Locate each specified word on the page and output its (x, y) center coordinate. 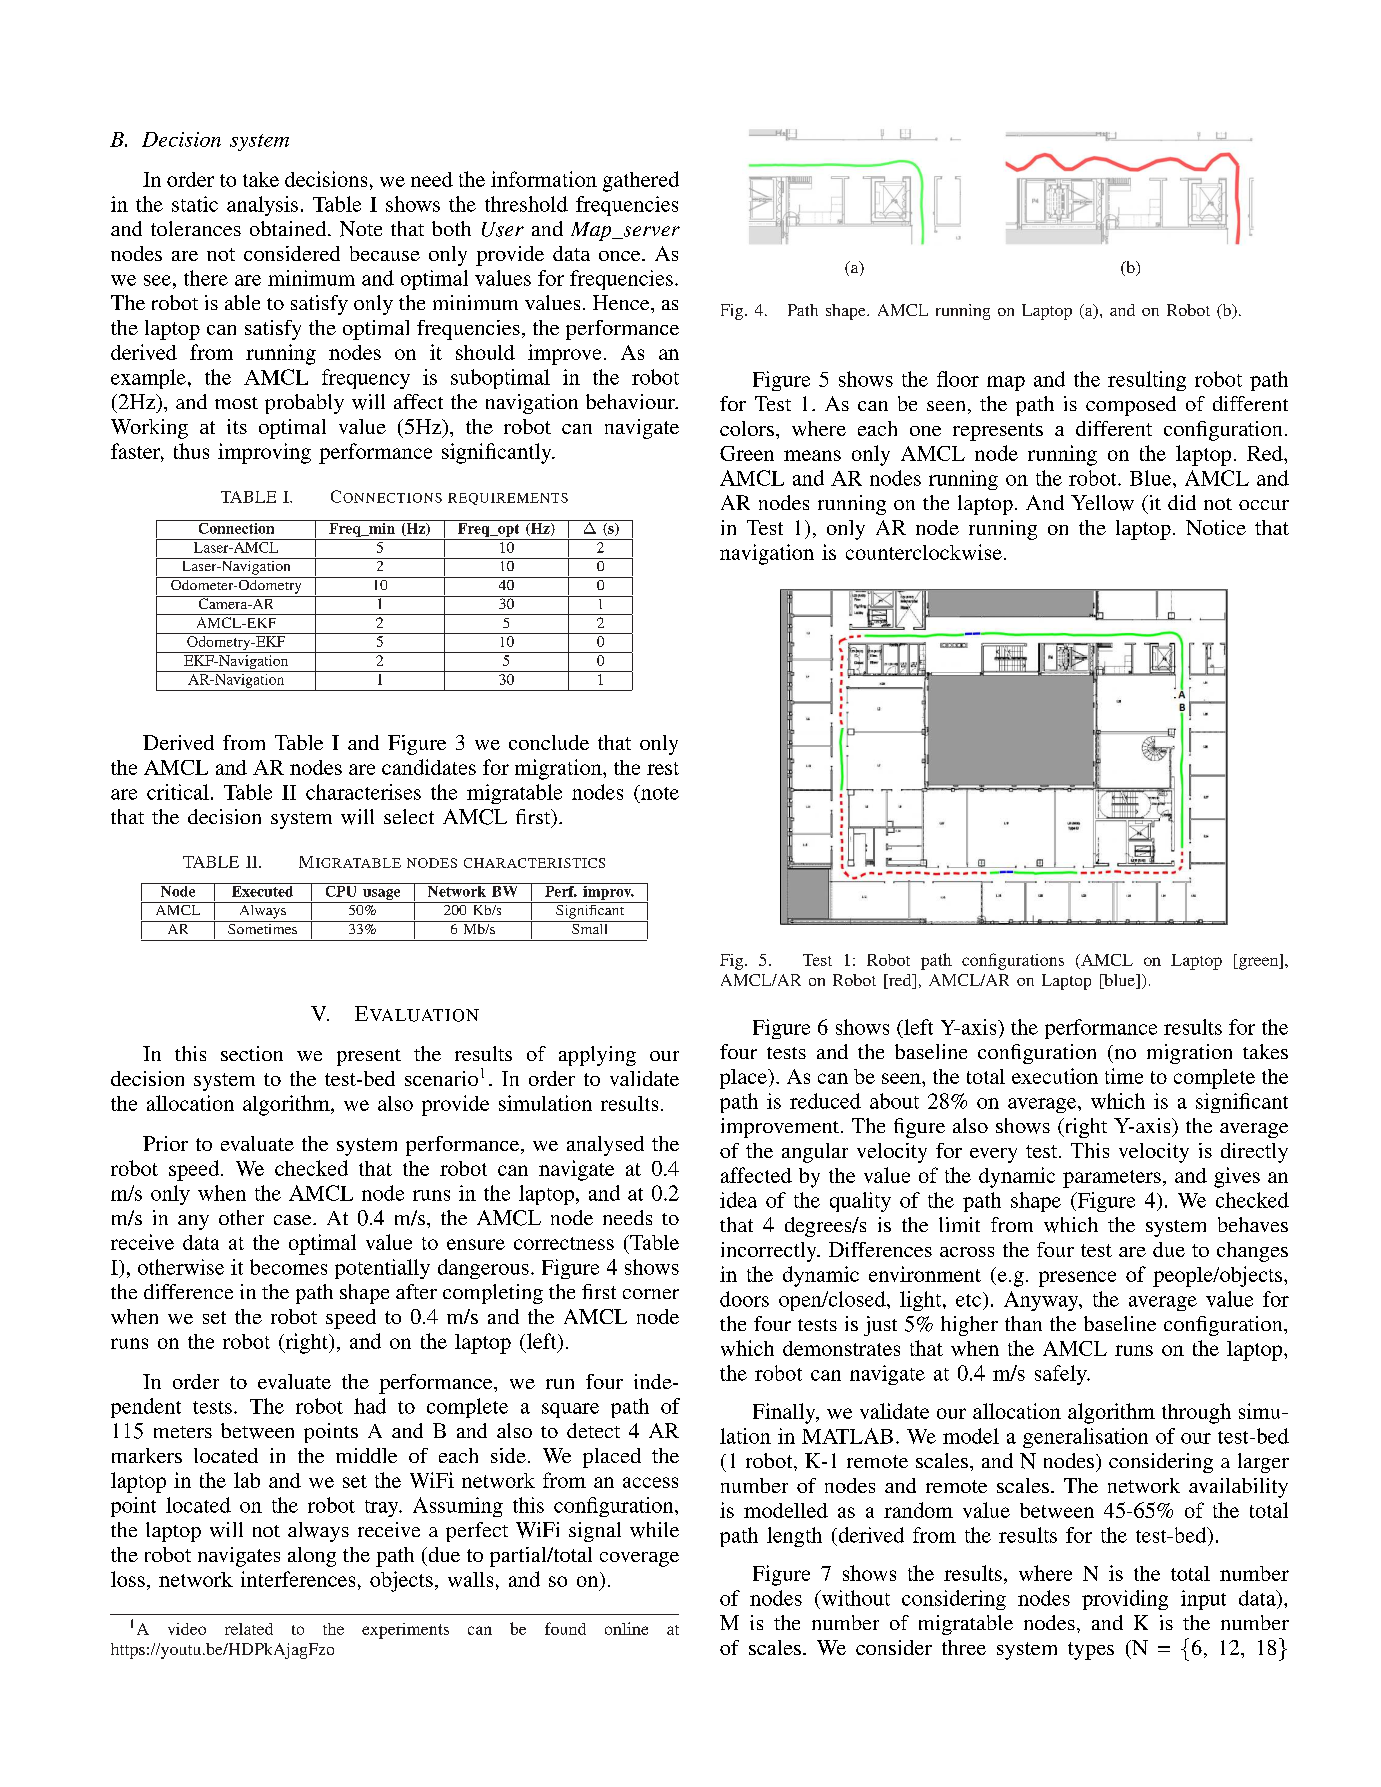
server (650, 232)
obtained (289, 228)
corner (651, 1294)
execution (1055, 1076)
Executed (263, 890)
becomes (288, 1267)
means (812, 455)
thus (191, 451)
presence (1077, 1279)
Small (590, 927)
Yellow (1102, 503)
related (249, 1629)
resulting (1147, 381)
